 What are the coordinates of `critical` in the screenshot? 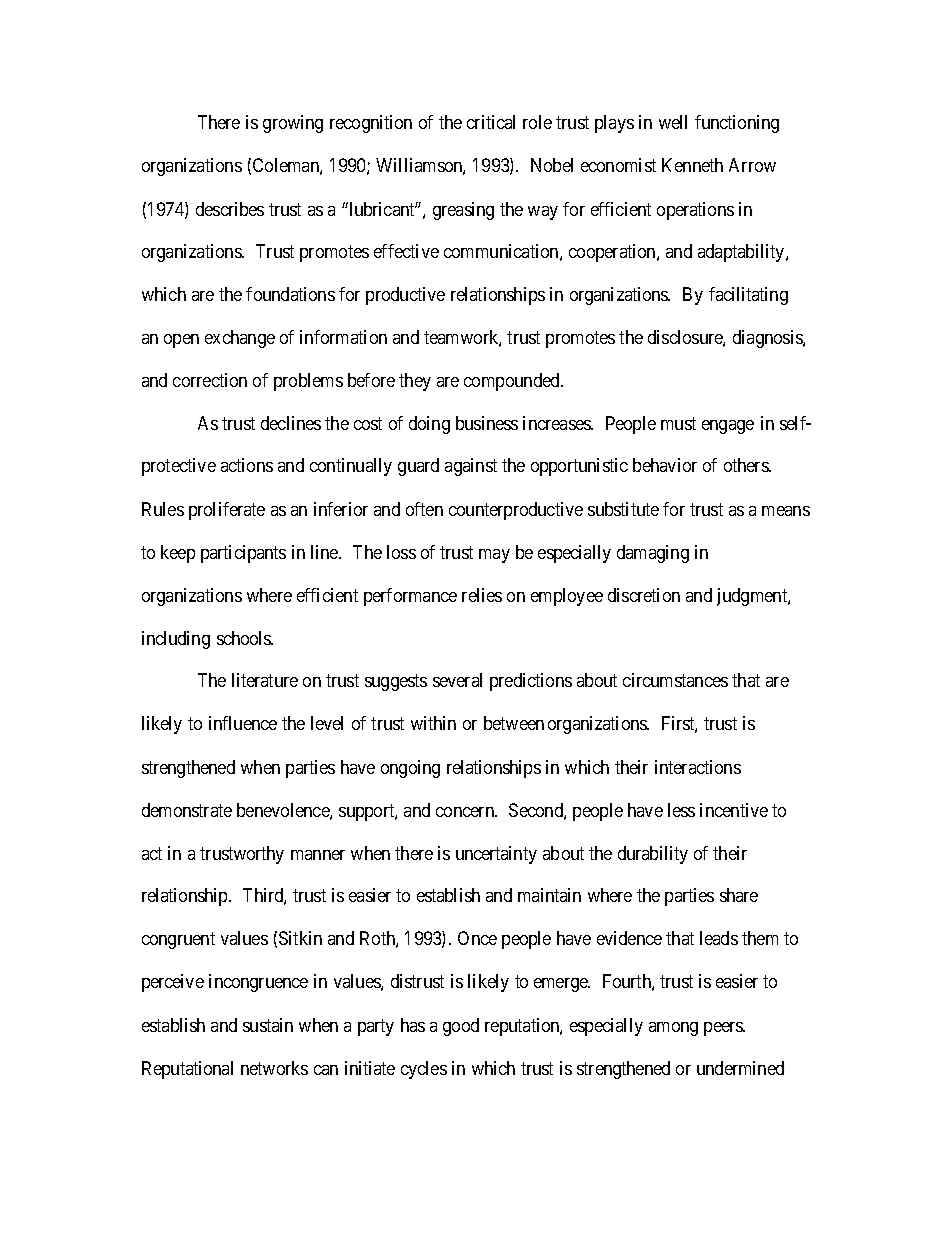 It's located at (491, 122).
